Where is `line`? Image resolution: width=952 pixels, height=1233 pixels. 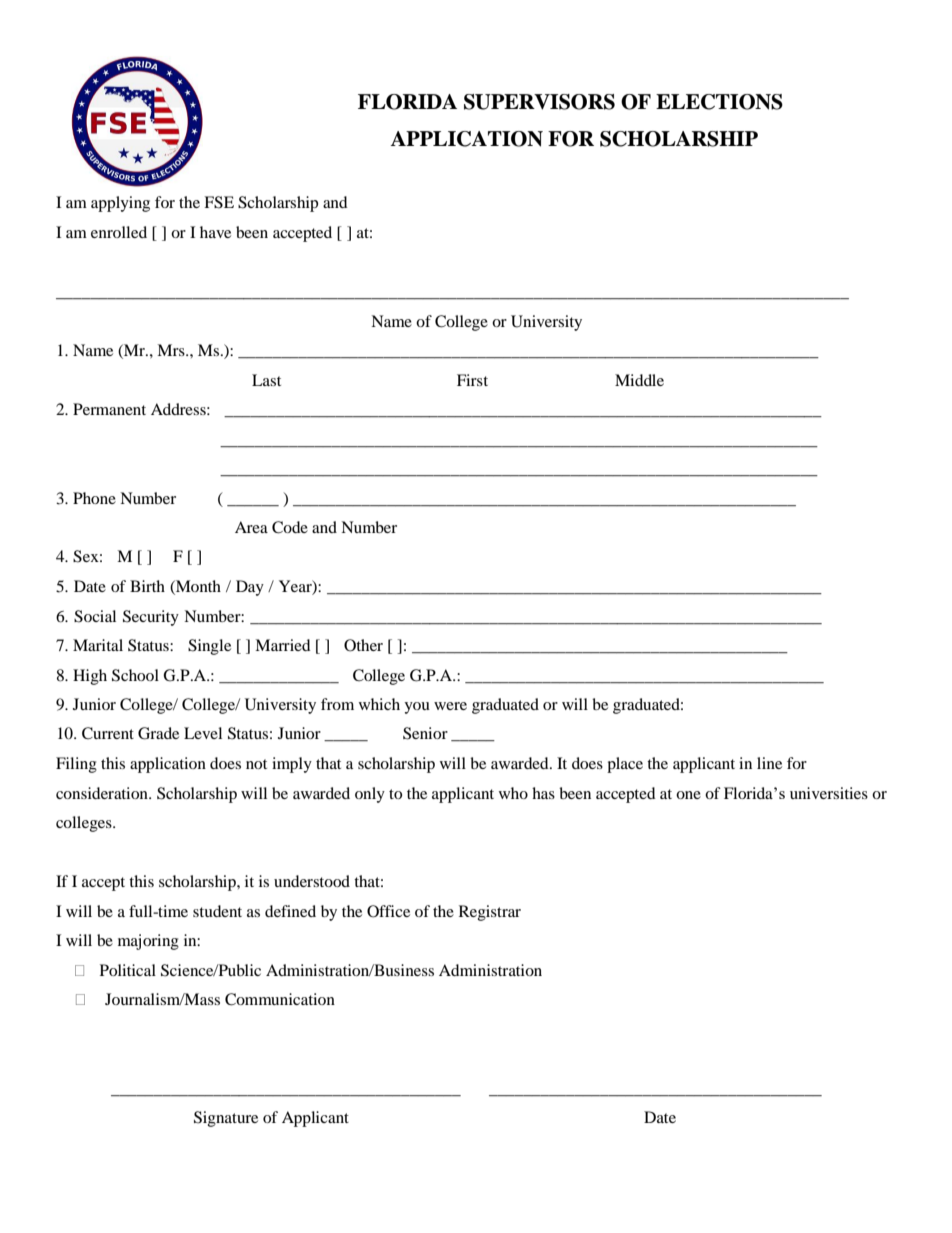
line is located at coordinates (769, 763).
